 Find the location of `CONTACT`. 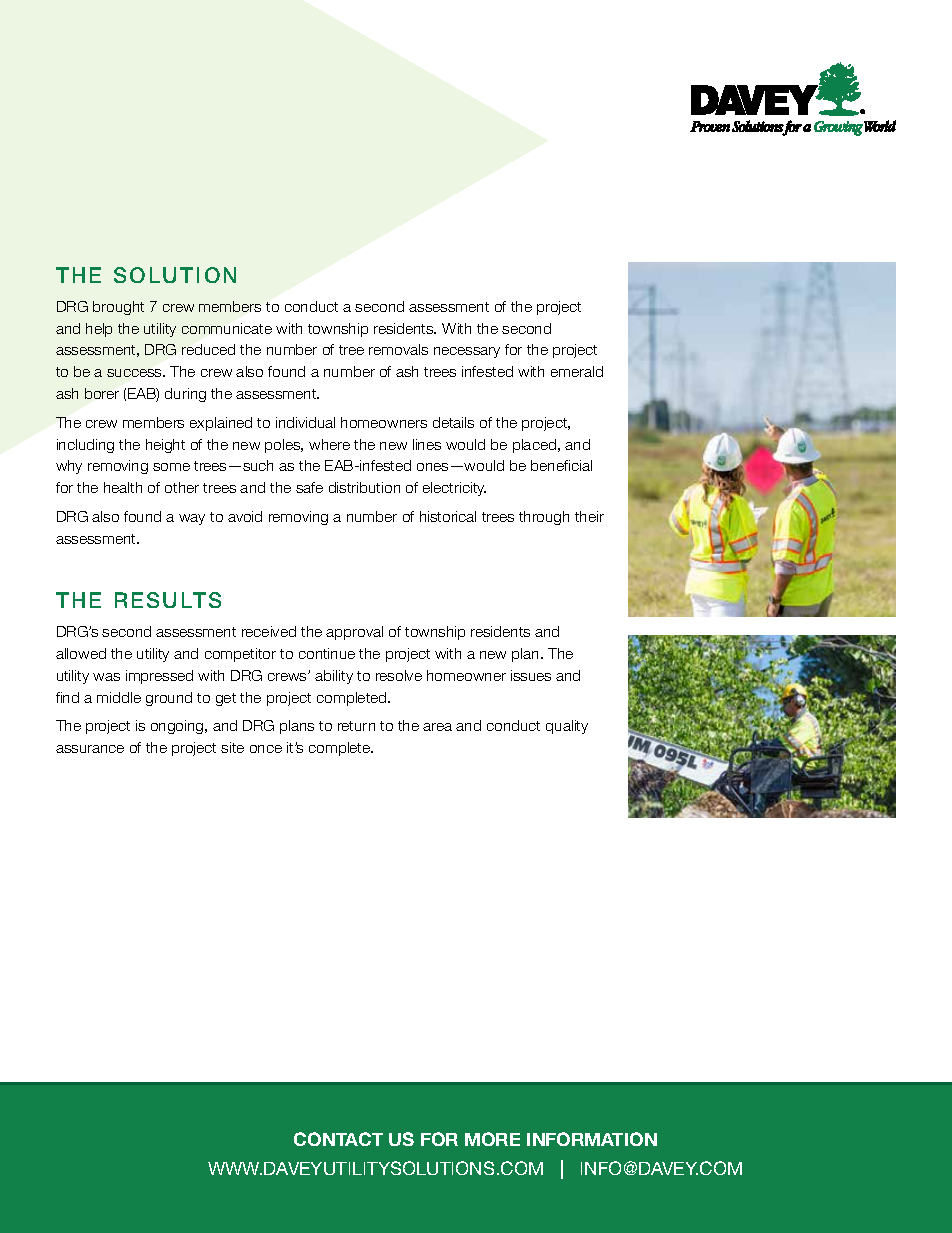

CONTACT is located at coordinates (338, 1139).
